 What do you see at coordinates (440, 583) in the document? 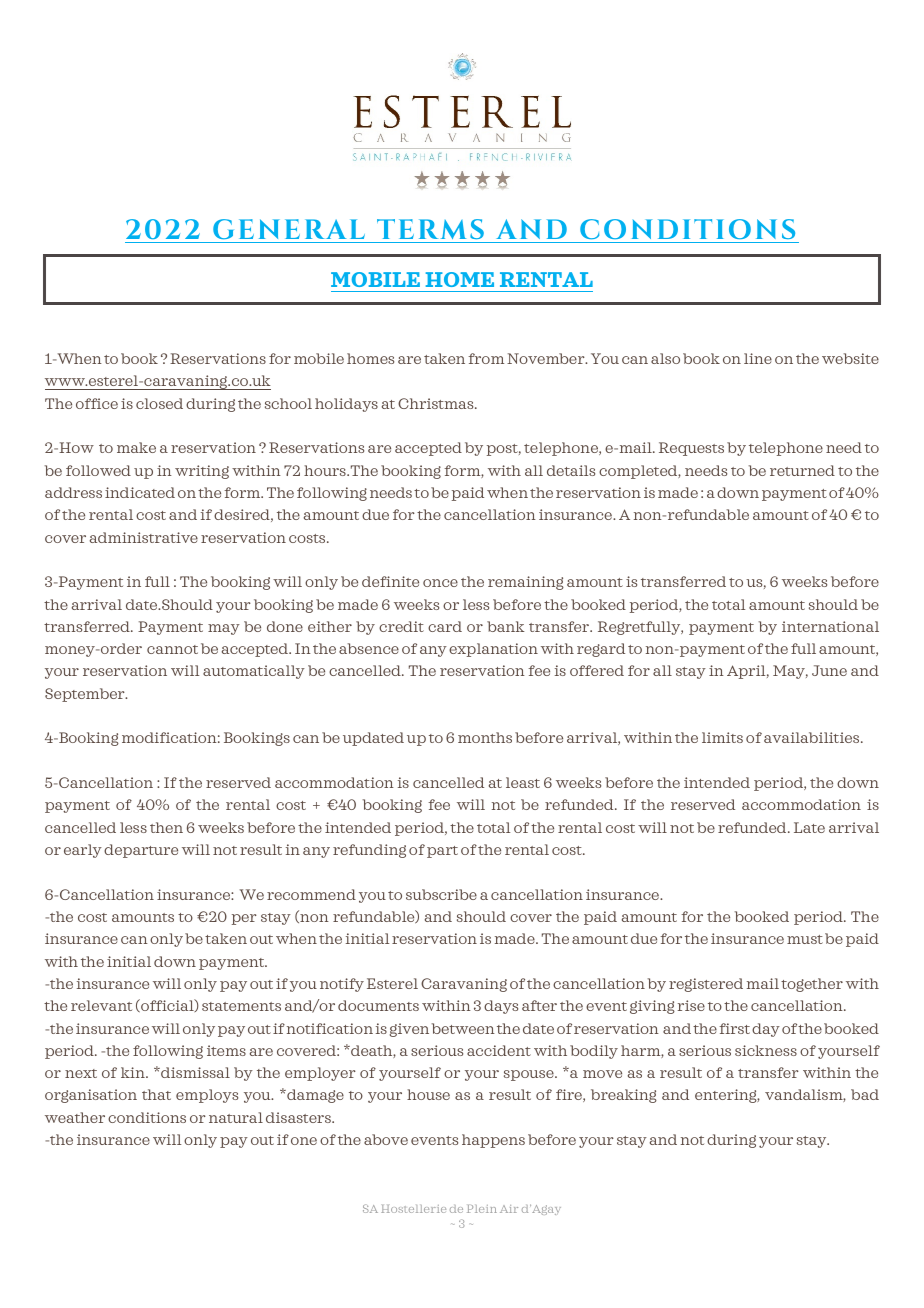
I see `once` at bounding box center [440, 583].
